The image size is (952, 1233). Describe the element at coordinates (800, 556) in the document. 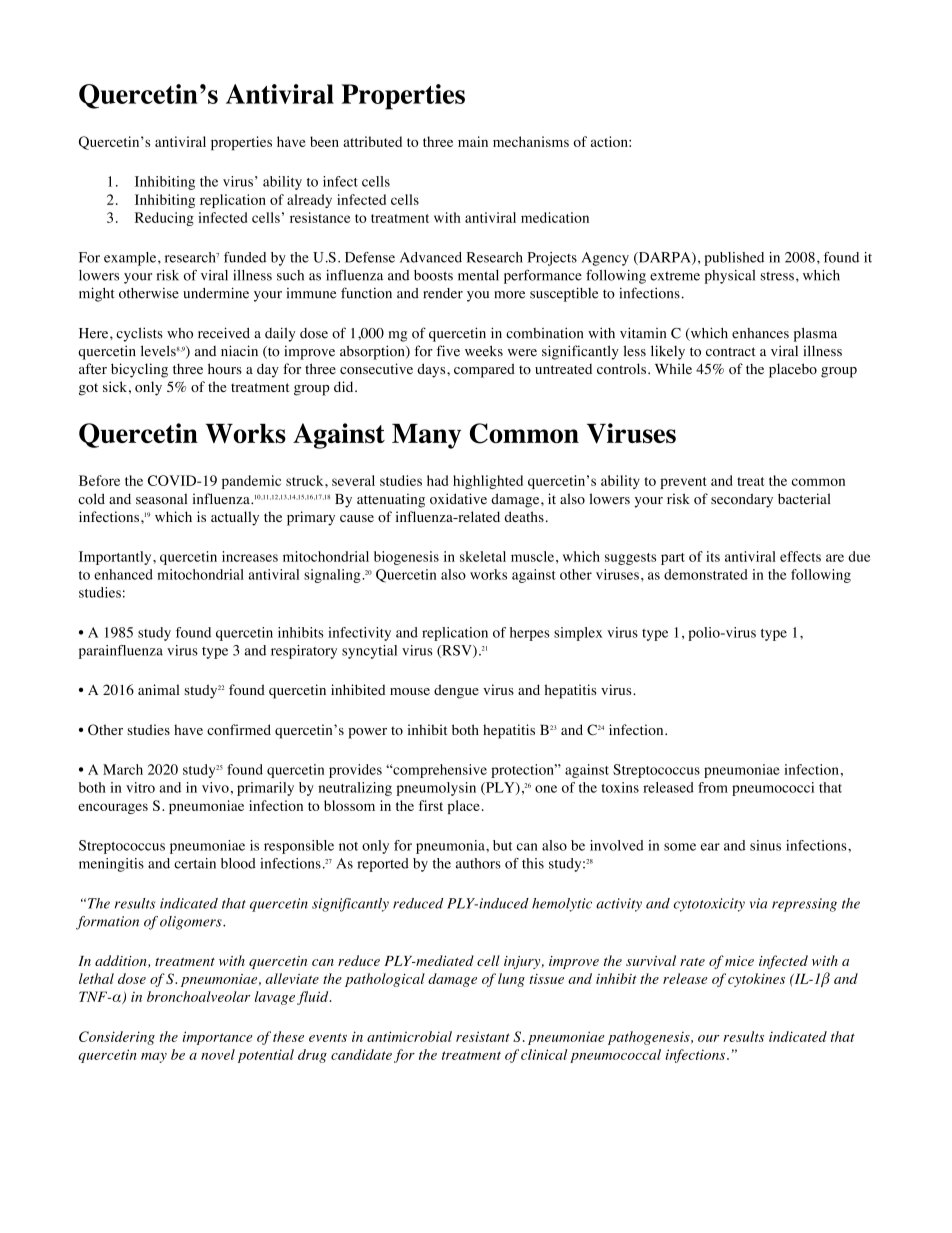

I see `effects` at that location.
